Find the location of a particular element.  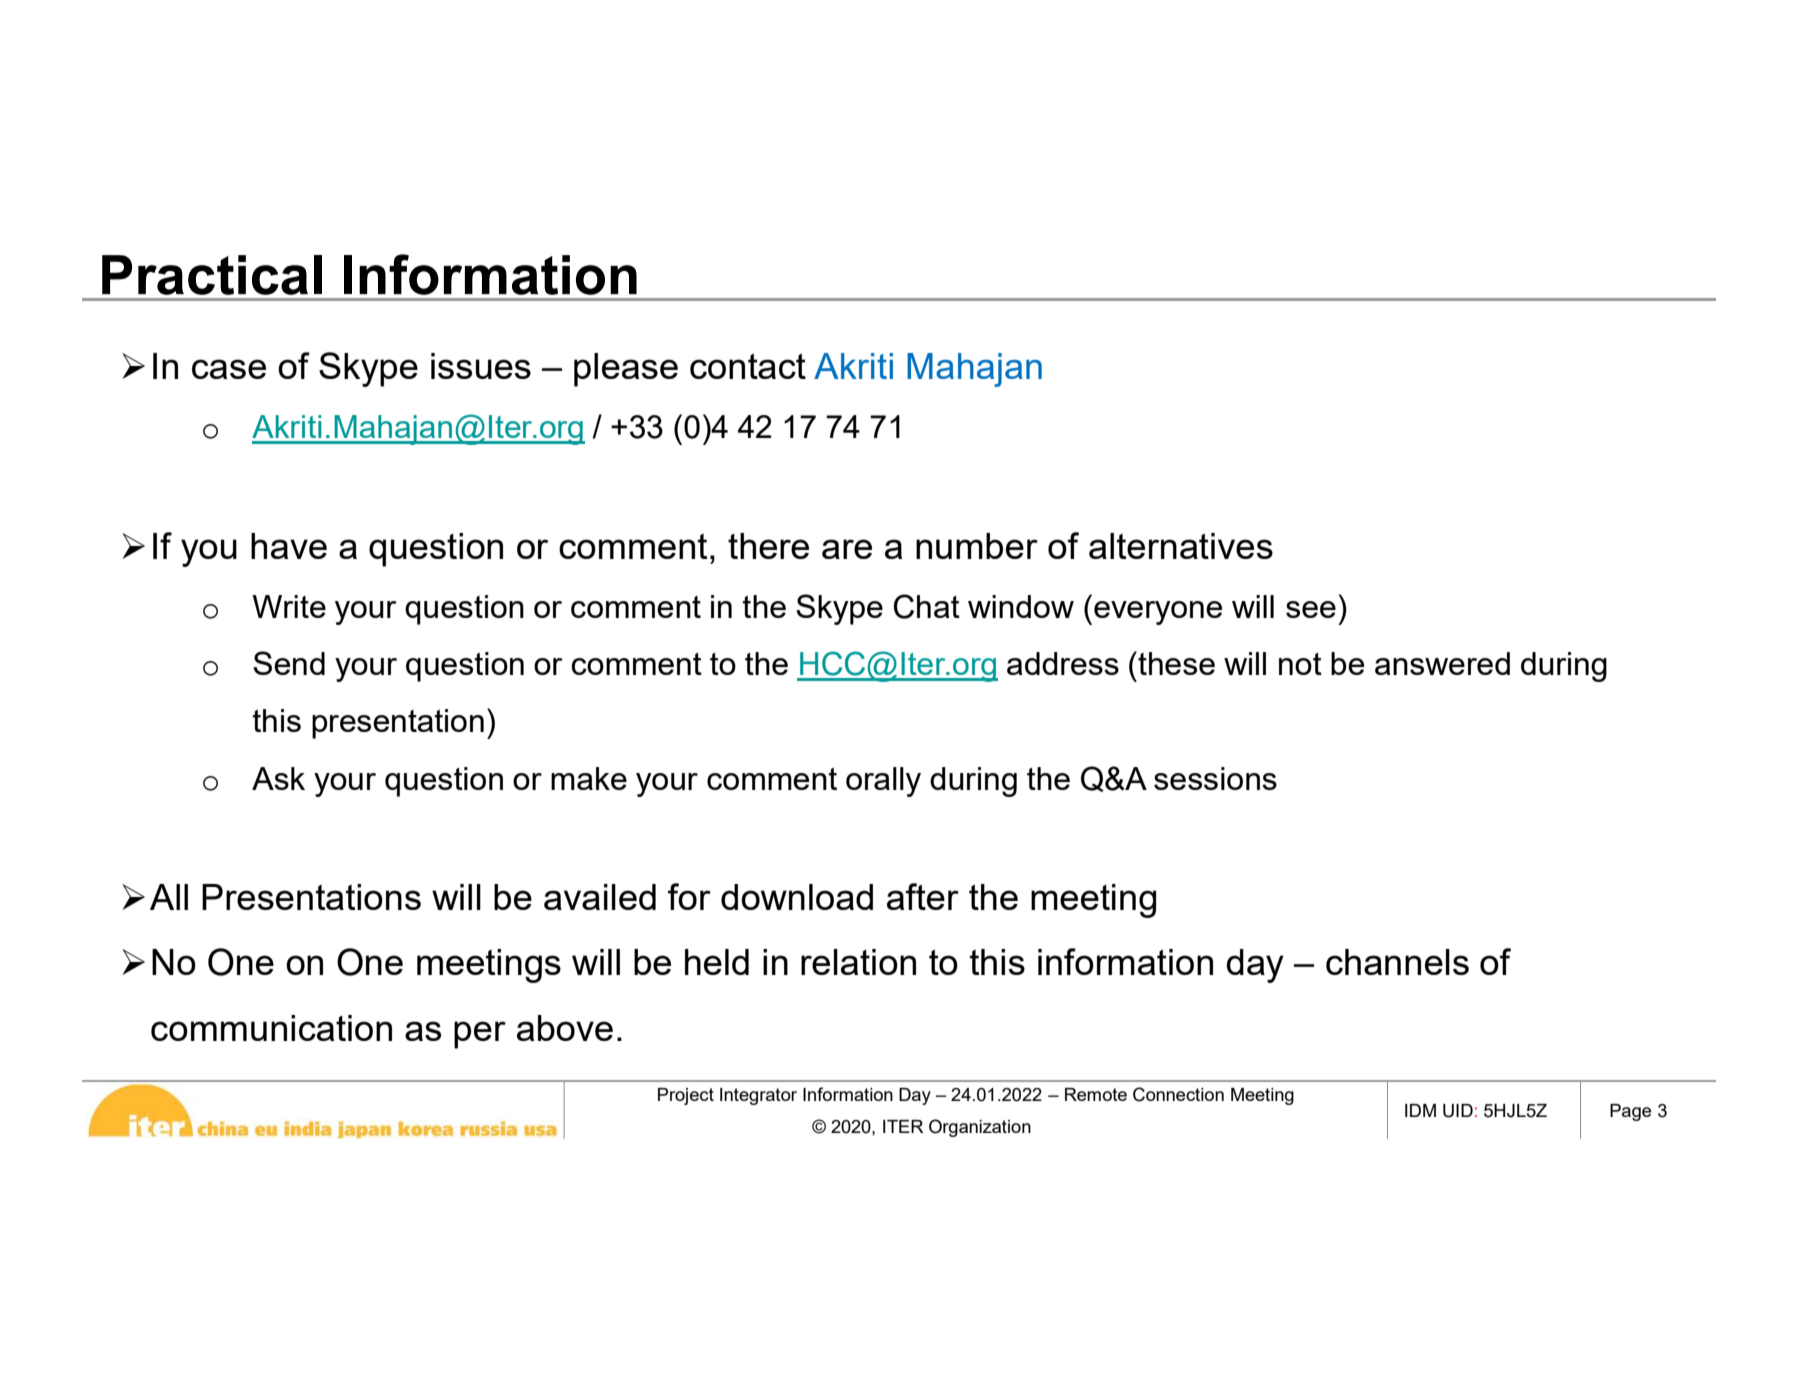

contact is located at coordinates (748, 366).
